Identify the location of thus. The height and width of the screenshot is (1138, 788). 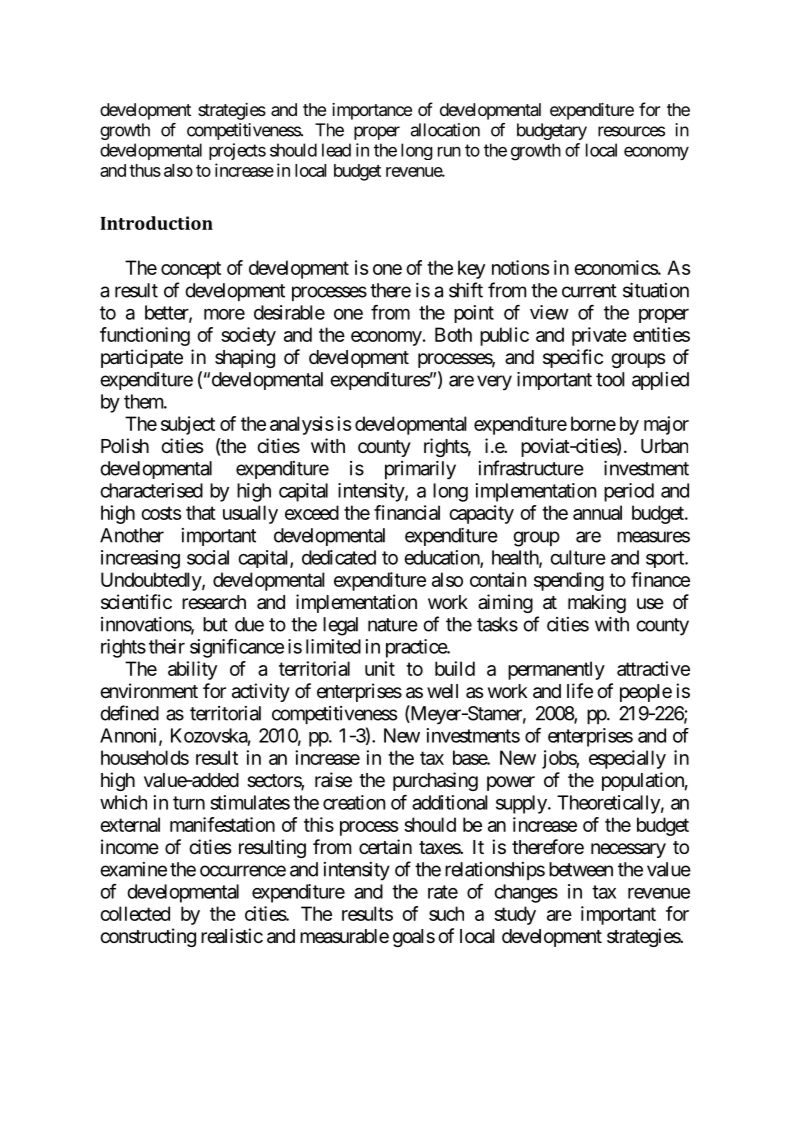
(145, 170).
